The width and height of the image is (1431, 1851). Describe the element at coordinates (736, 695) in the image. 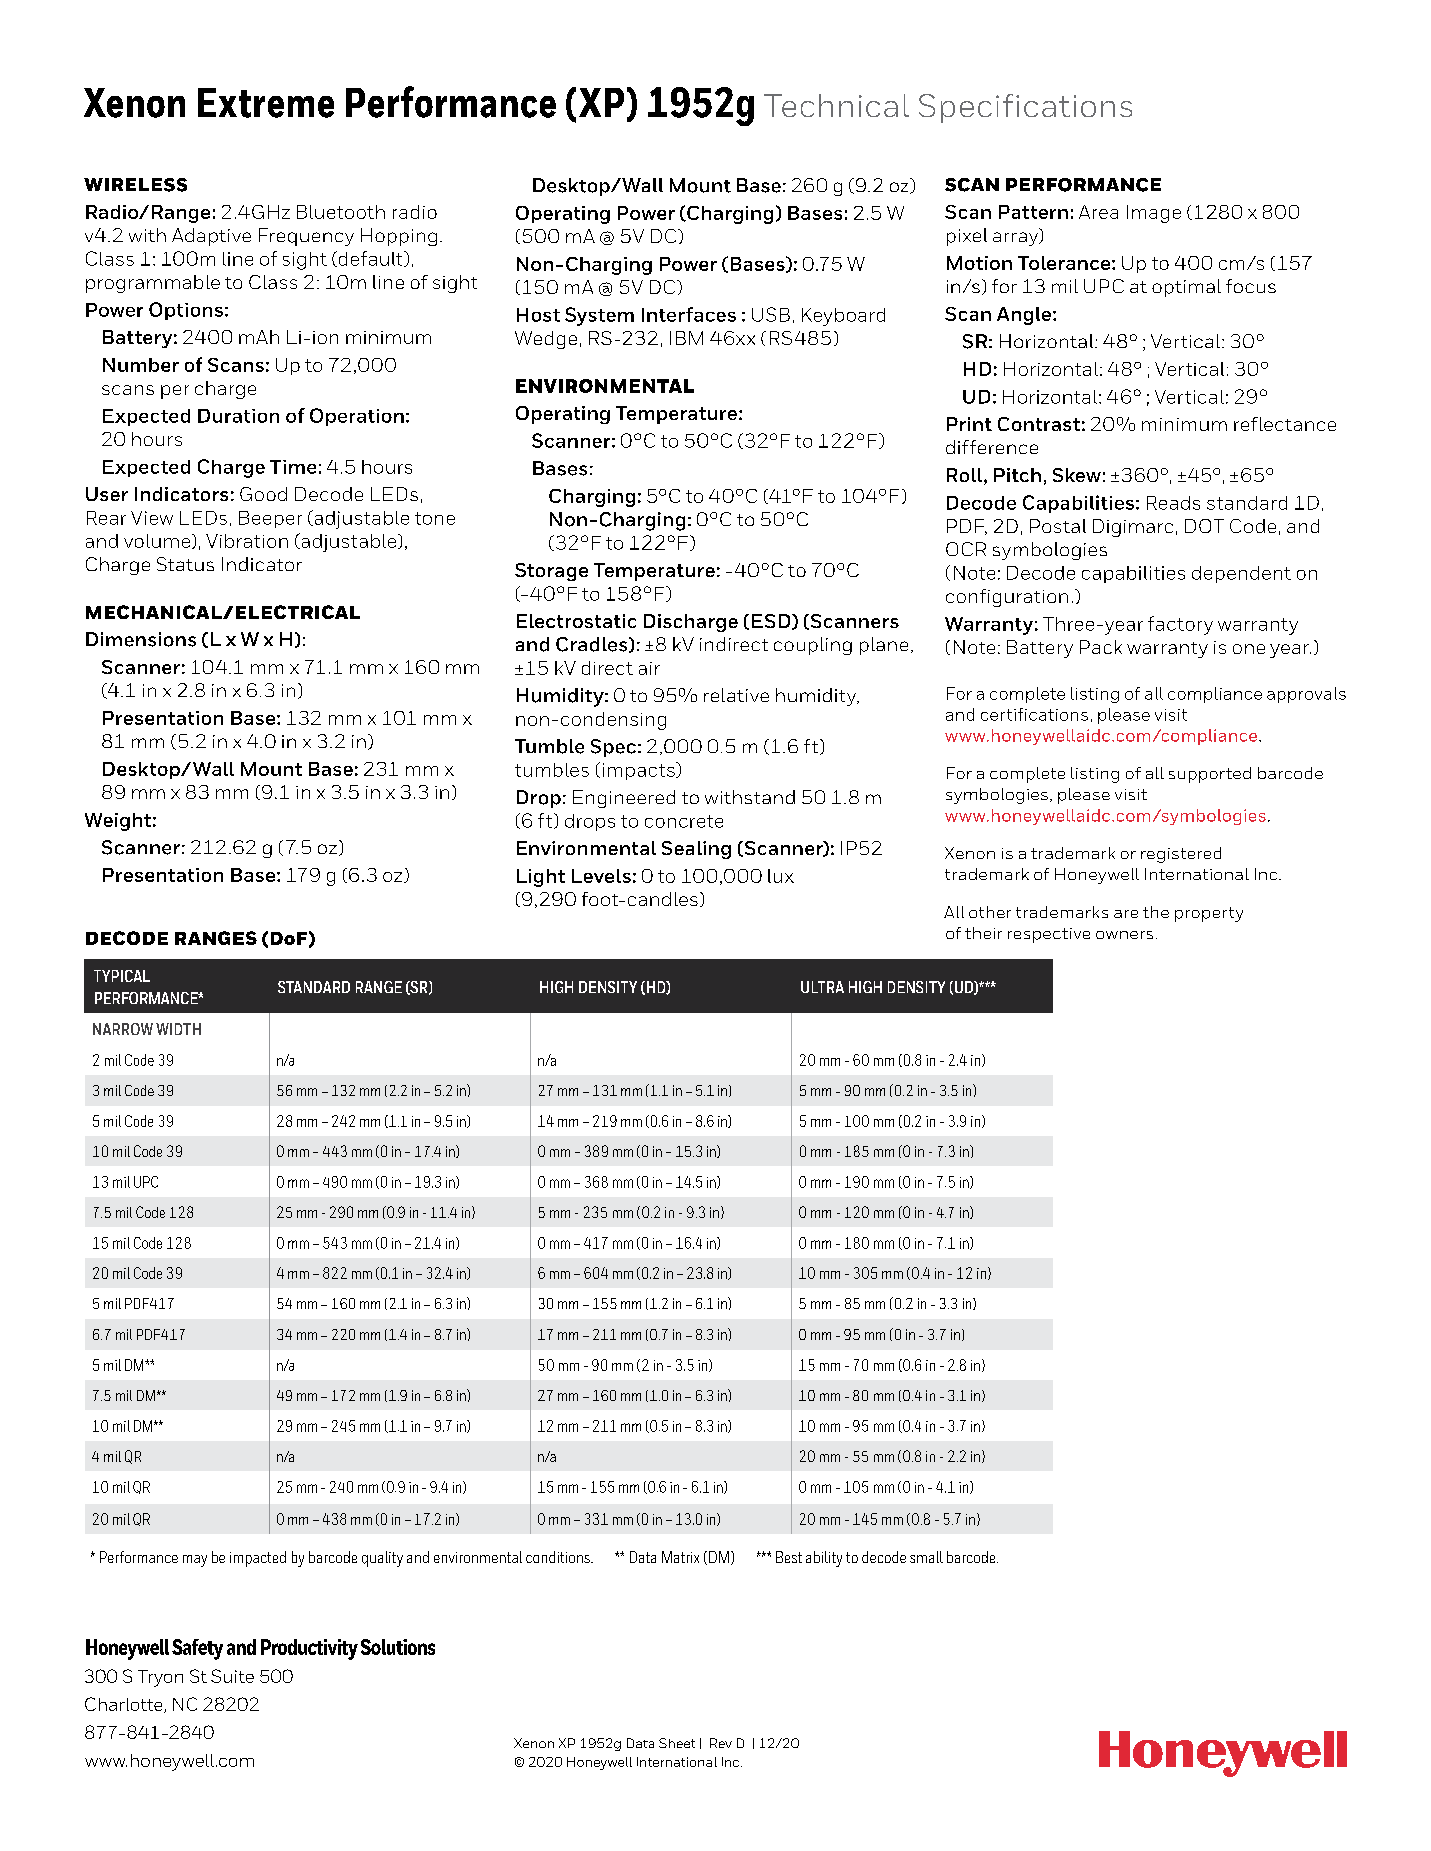

I see `relative` at that location.
